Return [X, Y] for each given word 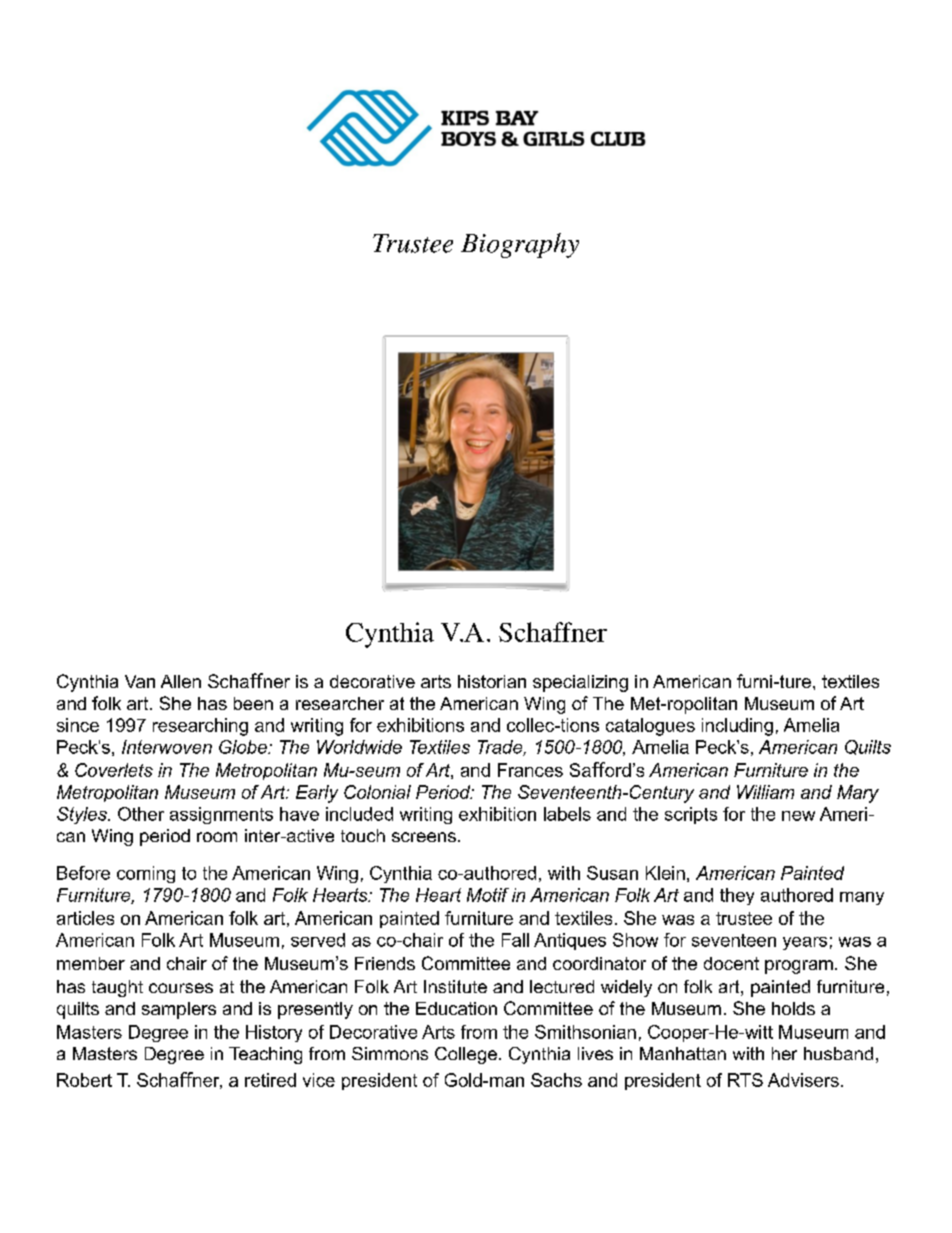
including [737, 727]
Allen [181, 681]
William [765, 792]
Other [141, 814]
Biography [520, 245]
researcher [340, 703]
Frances [530, 770]
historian [492, 681]
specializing [580, 683]
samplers [179, 1010]
